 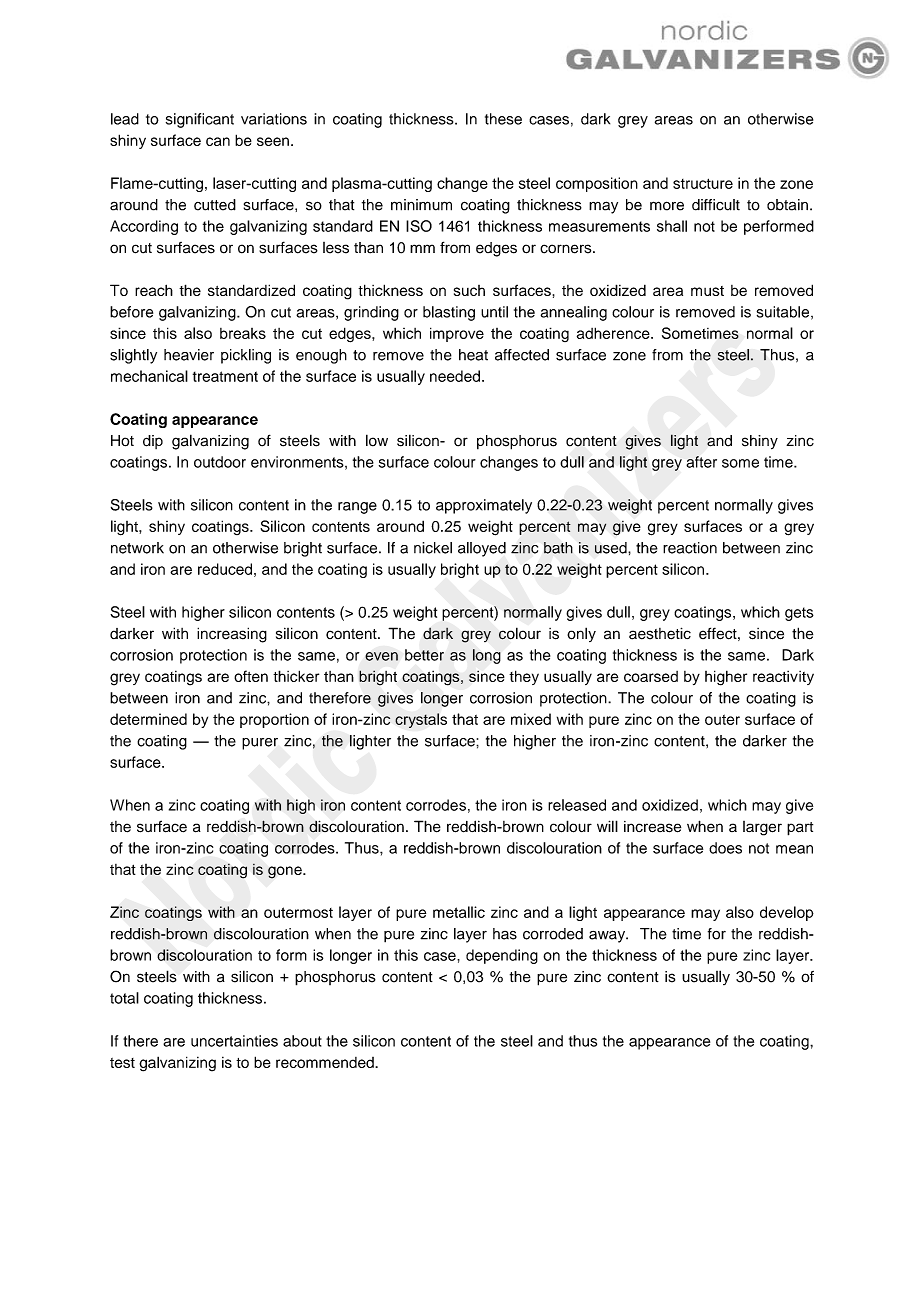 I want to click on depending, so click(x=502, y=956).
